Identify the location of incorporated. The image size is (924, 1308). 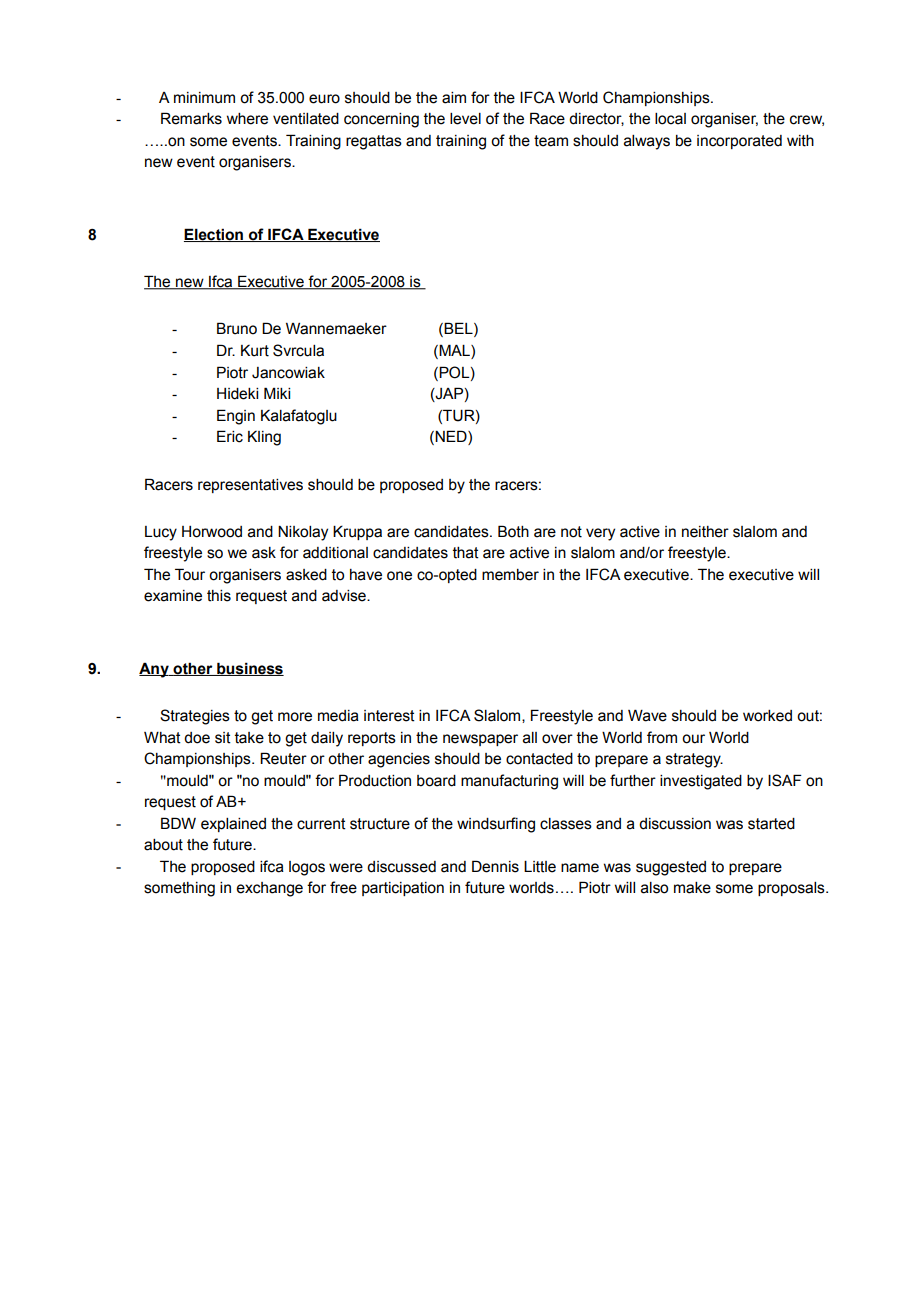
(739, 142).
